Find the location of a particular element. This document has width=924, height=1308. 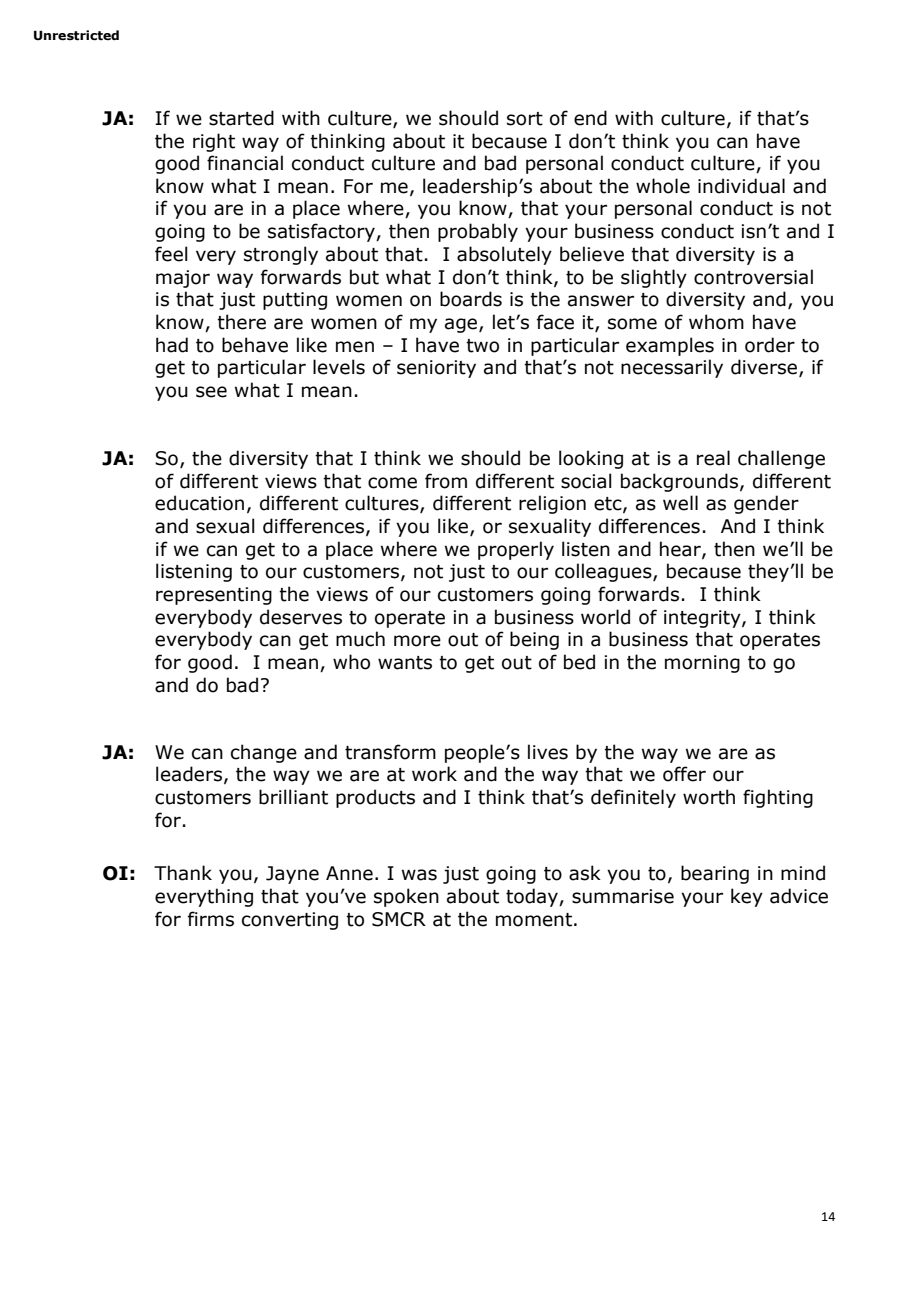

had is located at coordinates (172, 345).
